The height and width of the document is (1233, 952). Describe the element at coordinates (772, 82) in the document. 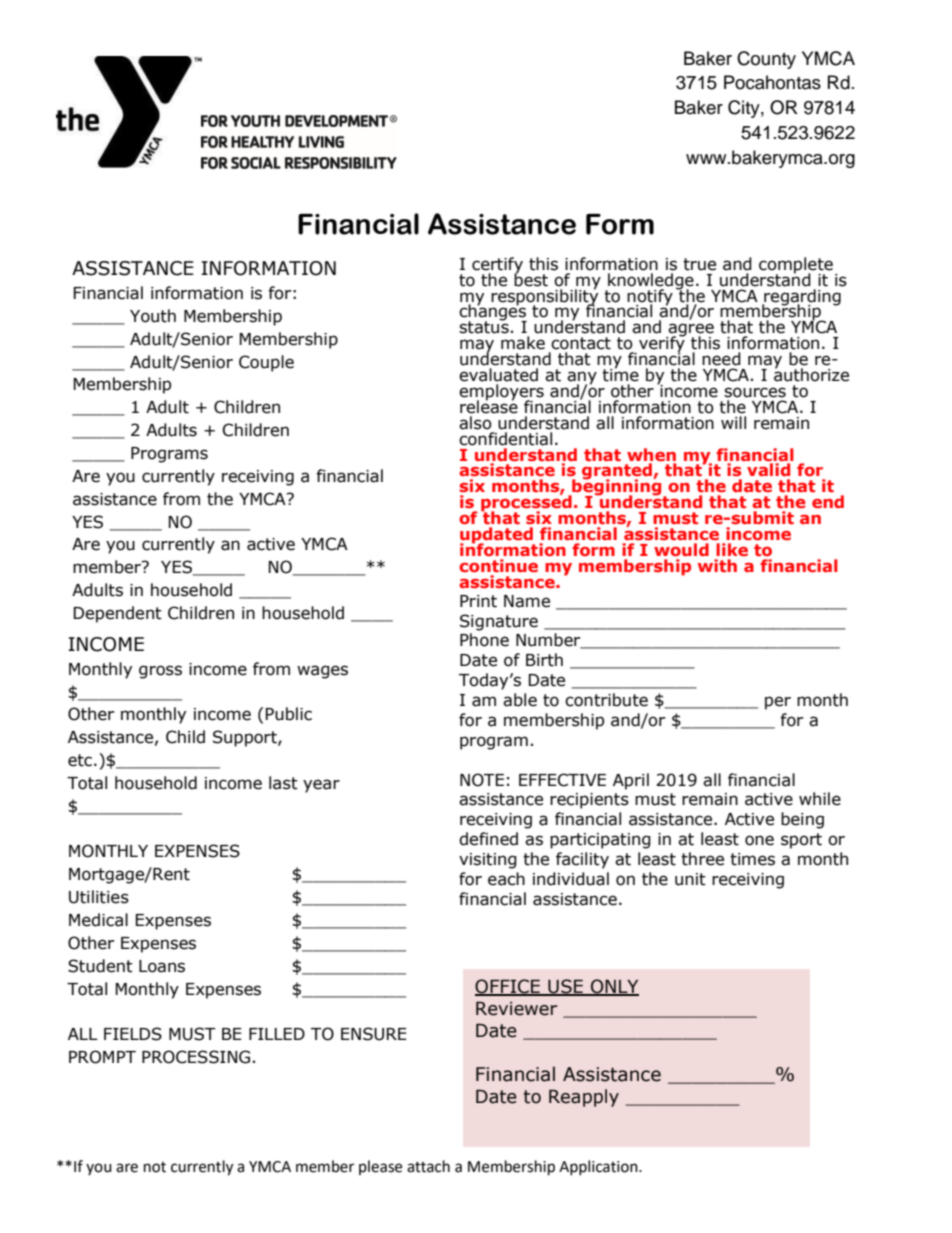

I see `Pocahontas` at that location.
